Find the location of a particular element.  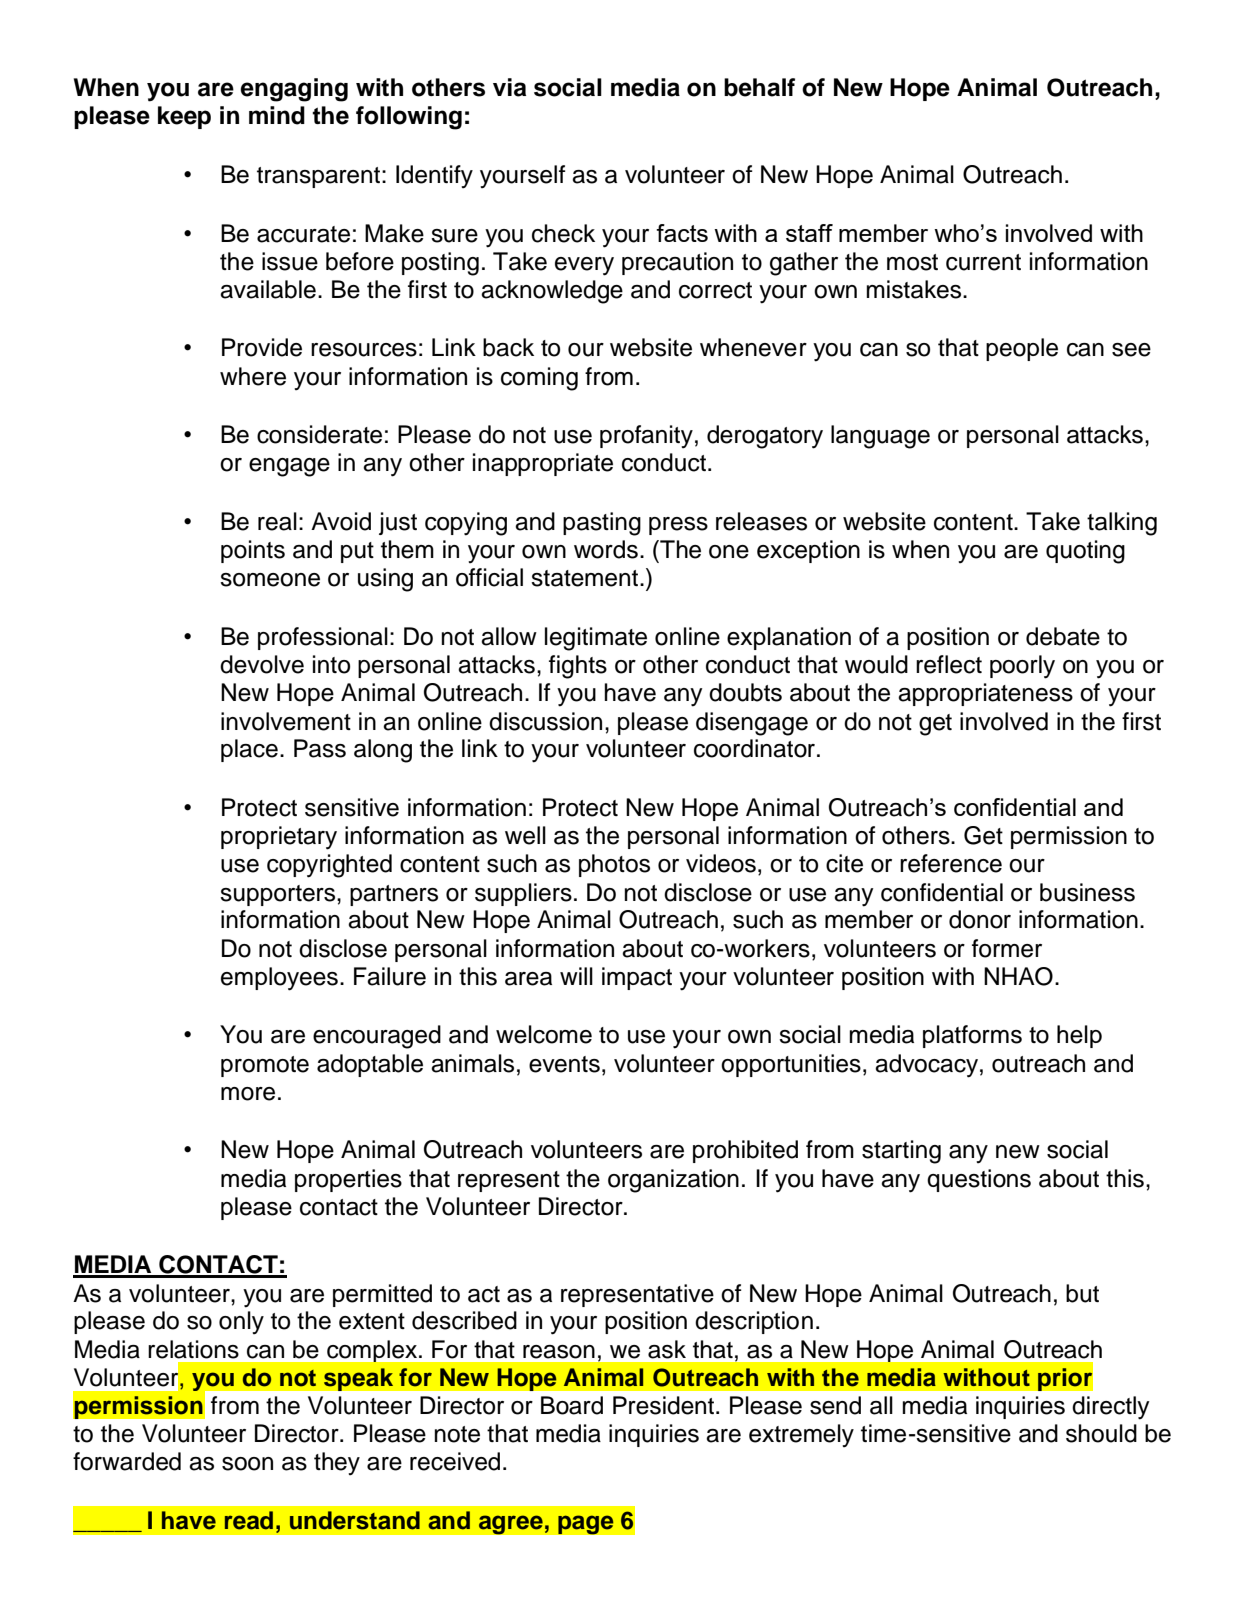

current is located at coordinates (983, 262).
